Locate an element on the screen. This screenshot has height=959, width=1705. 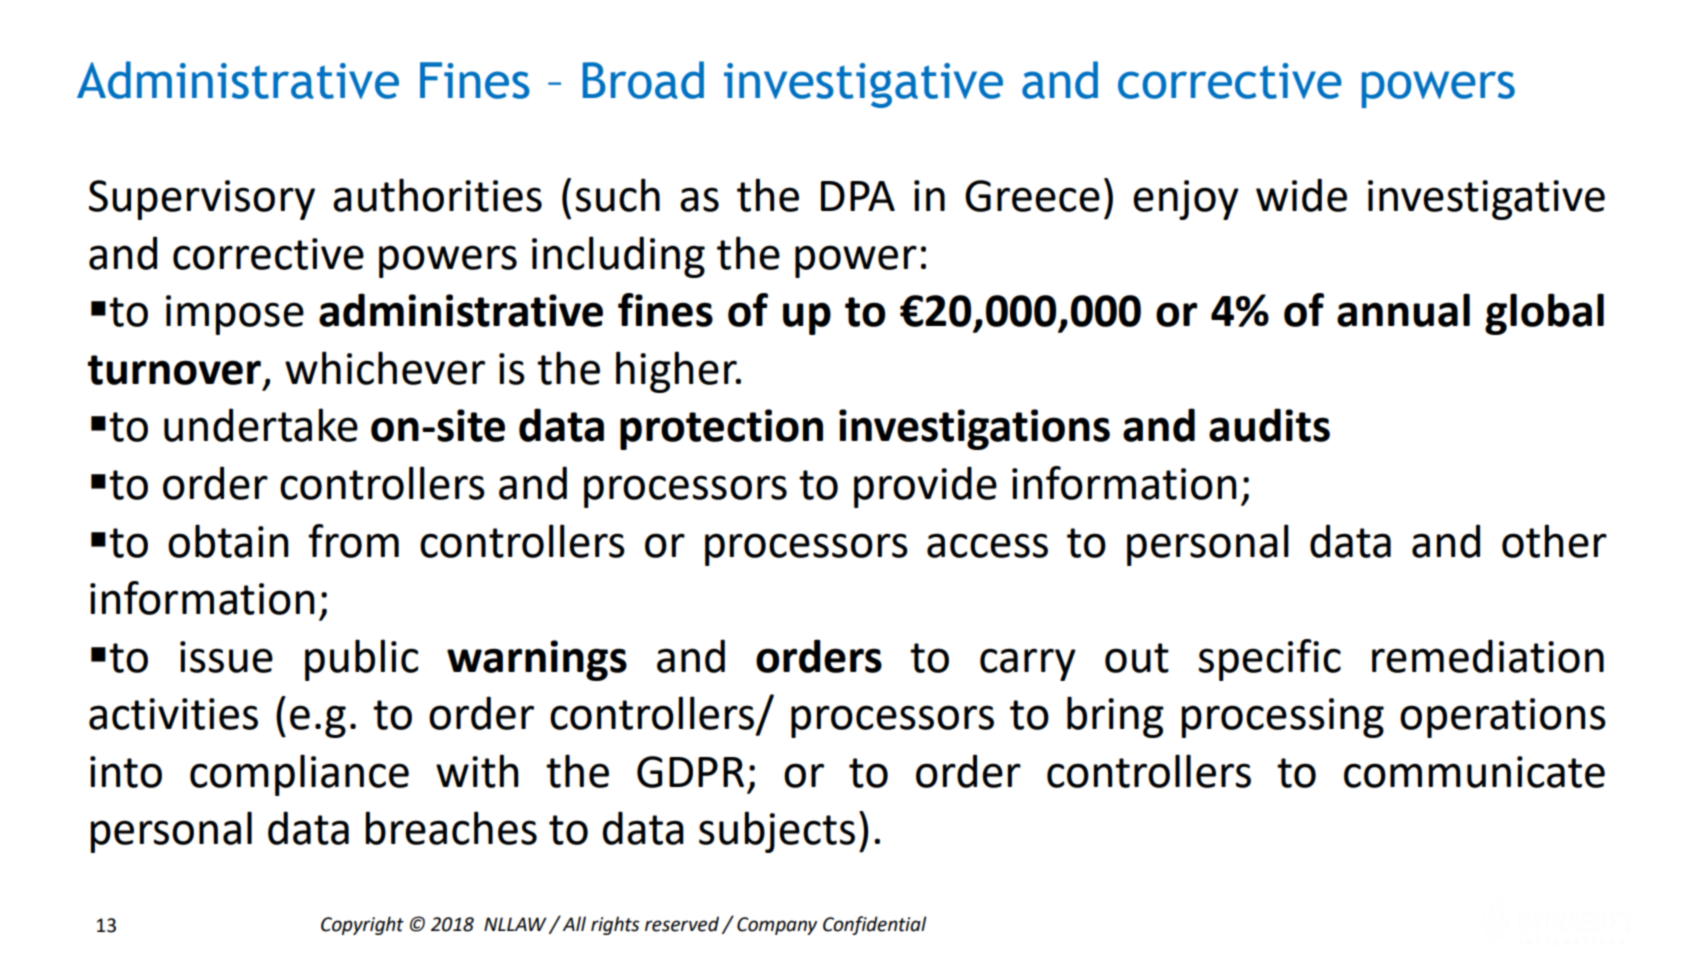
including is located at coordinates (618, 257).
